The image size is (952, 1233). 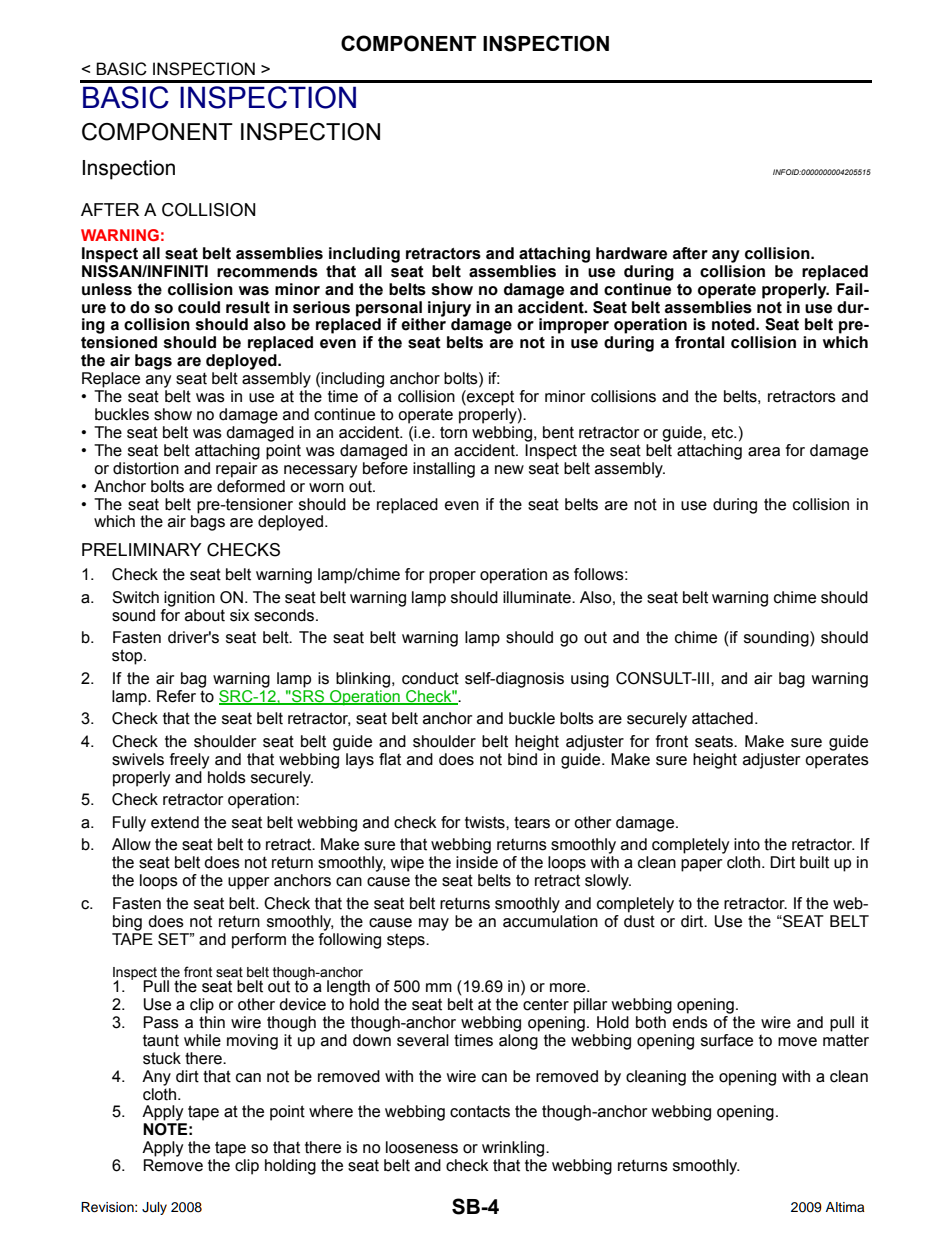 What do you see at coordinates (486, 822) in the screenshot?
I see `twists` at bounding box center [486, 822].
